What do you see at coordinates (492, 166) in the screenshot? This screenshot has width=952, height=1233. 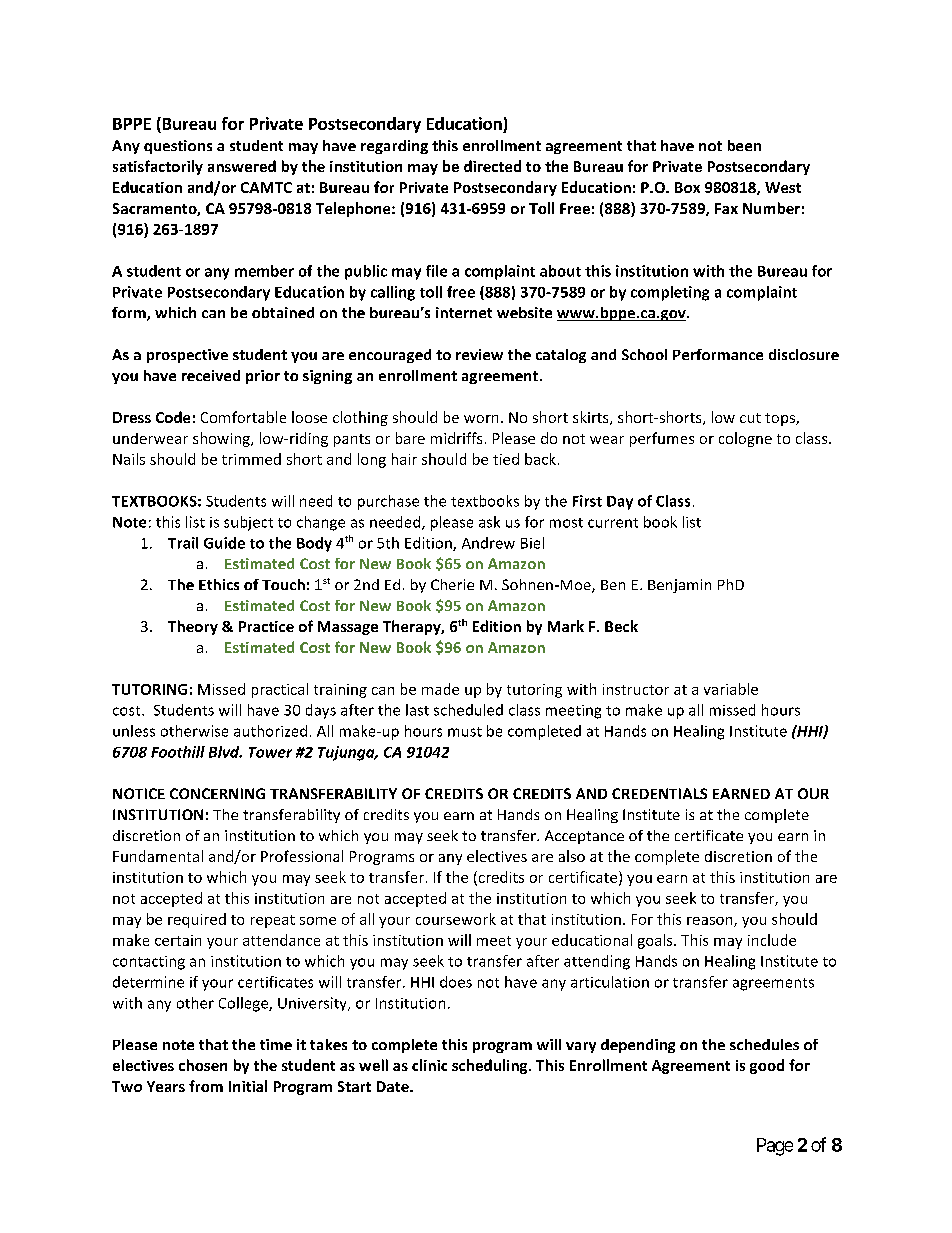 I see `directed` at bounding box center [492, 166].
